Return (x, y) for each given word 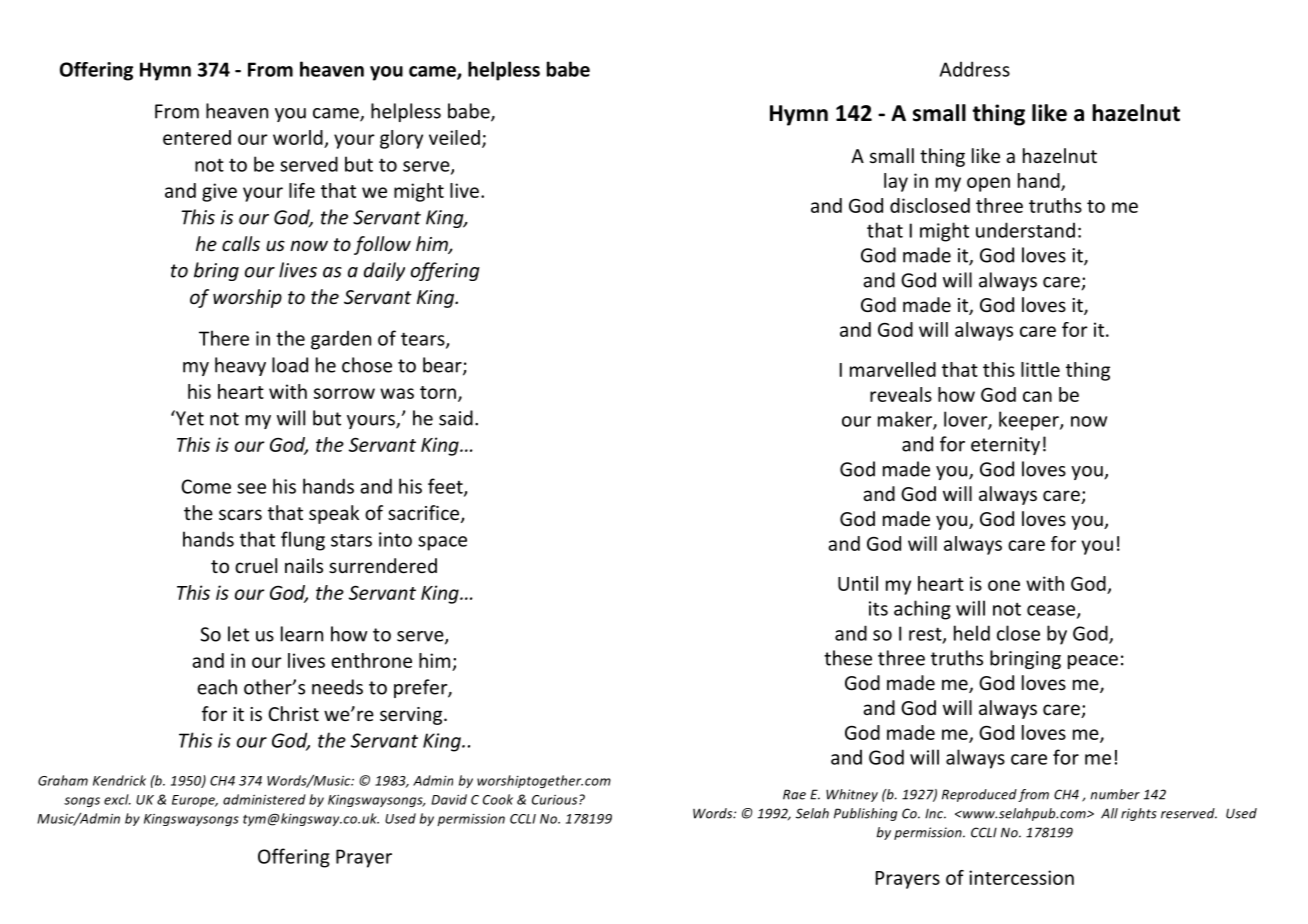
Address (975, 69)
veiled (454, 137)
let (238, 634)
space (442, 543)
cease (1052, 611)
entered (197, 137)
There (224, 338)
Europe (195, 801)
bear (443, 366)
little (1040, 369)
